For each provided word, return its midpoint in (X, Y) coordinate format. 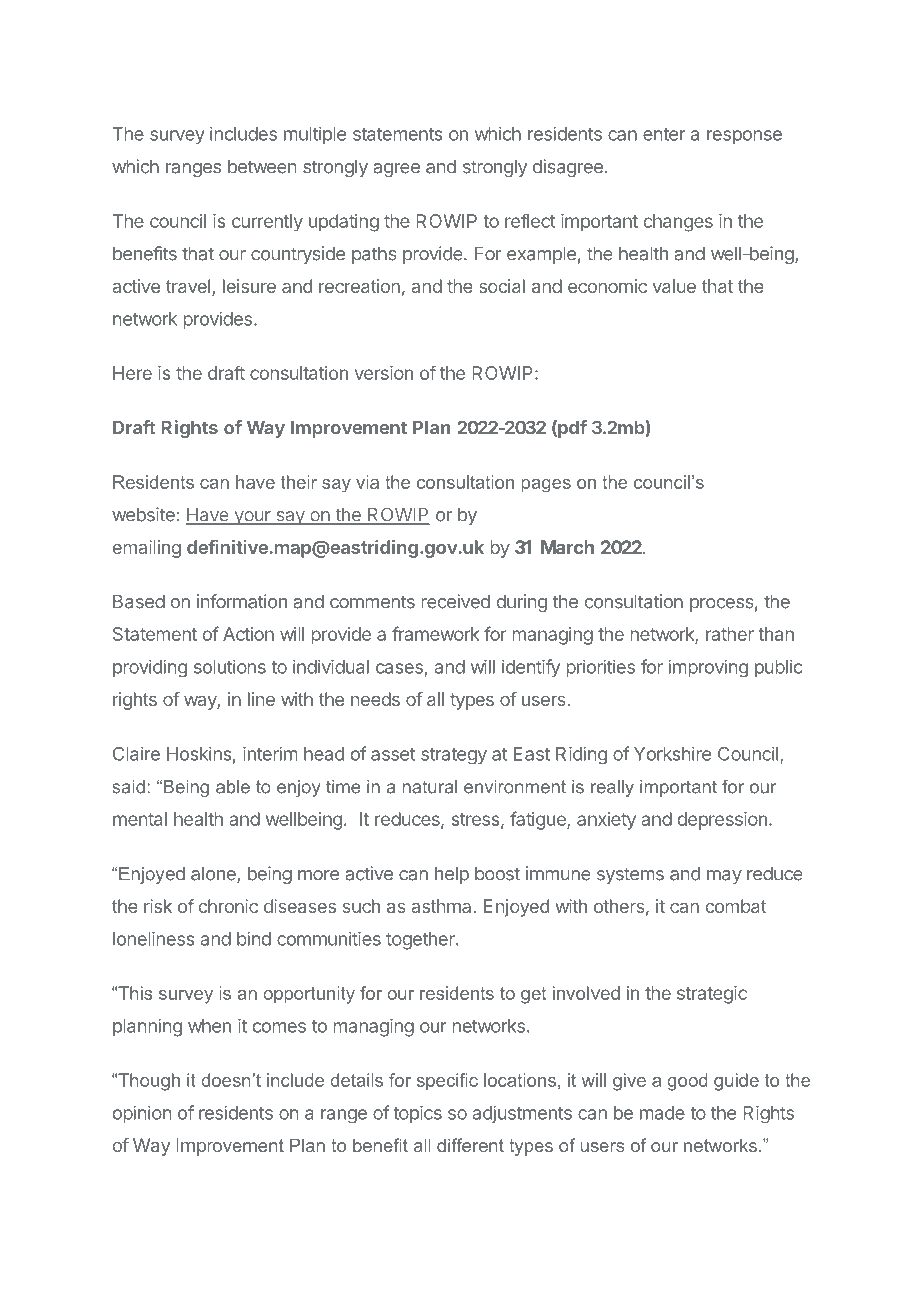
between (262, 167)
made (662, 1113)
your (252, 518)
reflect (530, 220)
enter (664, 134)
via (367, 482)
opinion (142, 1114)
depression (722, 821)
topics (417, 1114)
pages (546, 486)
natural (430, 787)
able (233, 787)
